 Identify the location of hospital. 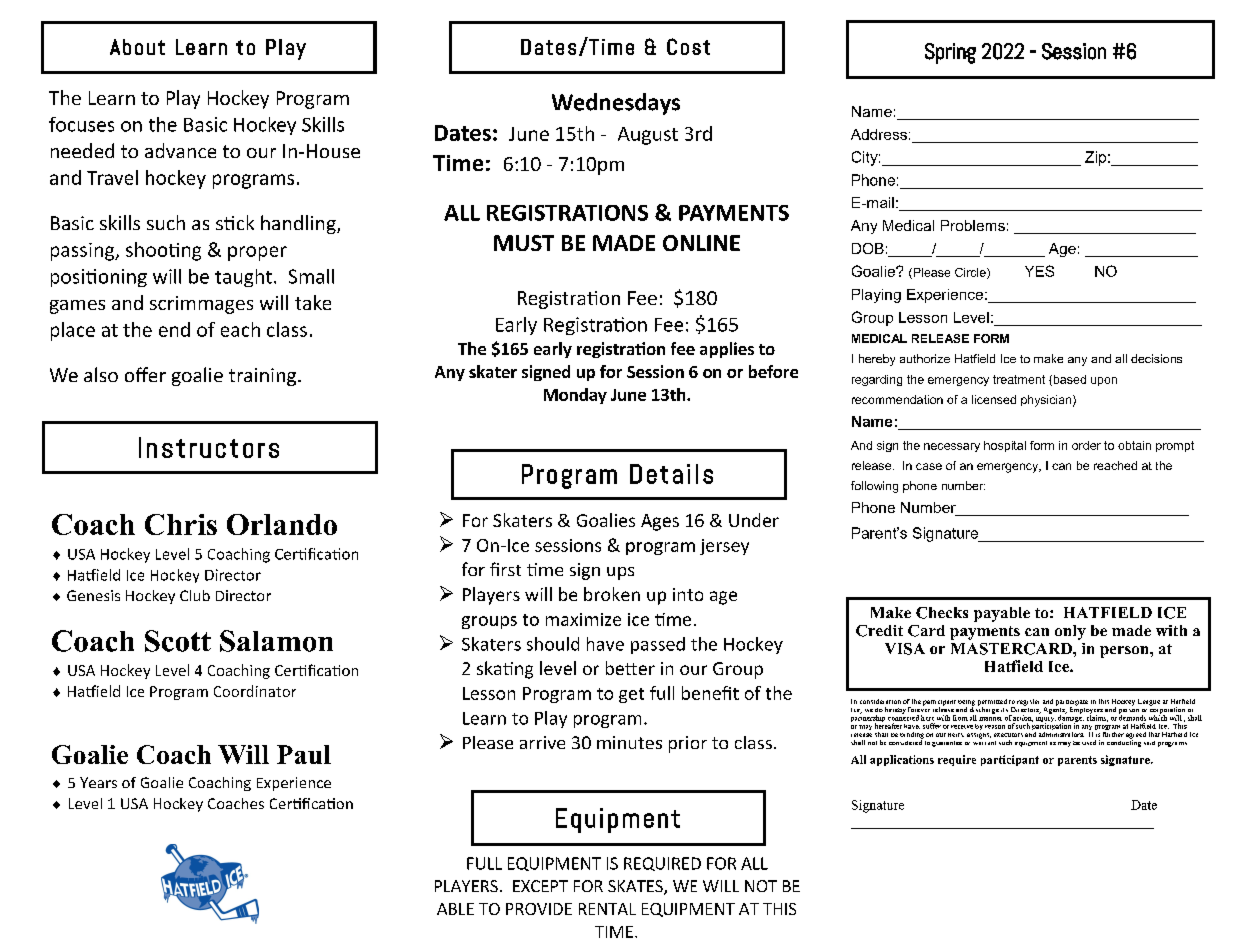
(1005, 446).
